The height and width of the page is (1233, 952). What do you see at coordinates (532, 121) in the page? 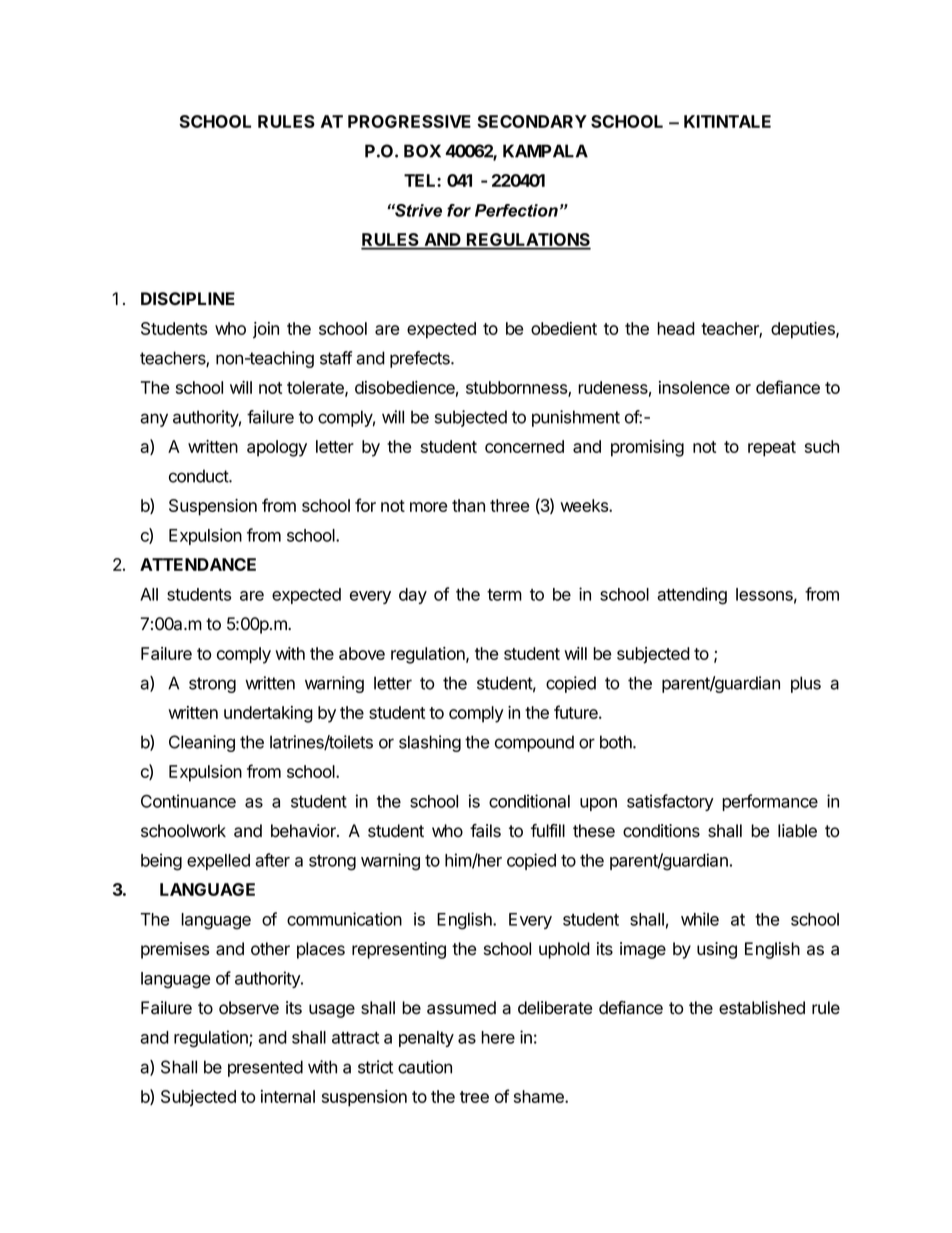
I see `SECONDARY` at bounding box center [532, 121].
